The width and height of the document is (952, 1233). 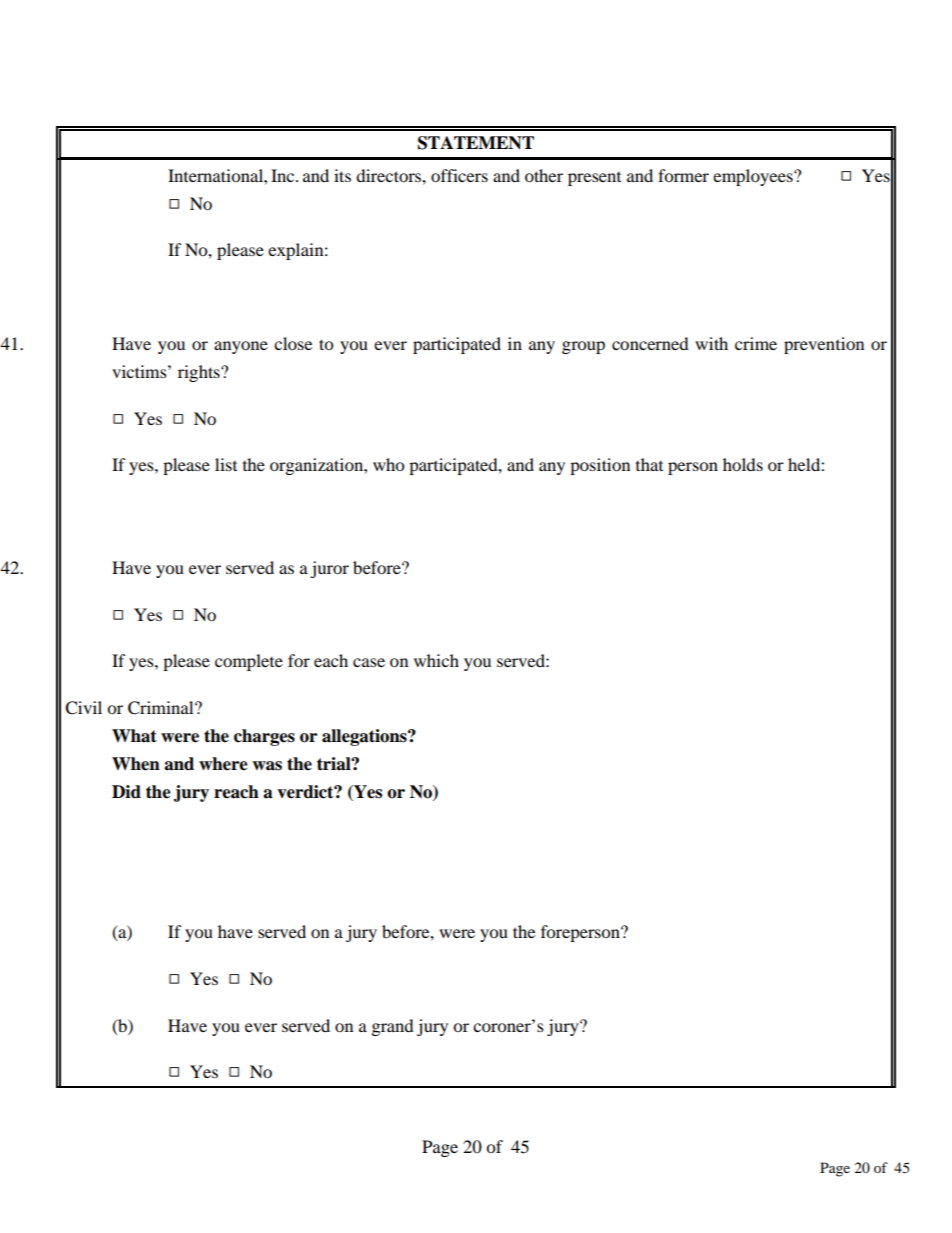 What do you see at coordinates (743, 464) in the document?
I see `holds` at bounding box center [743, 464].
